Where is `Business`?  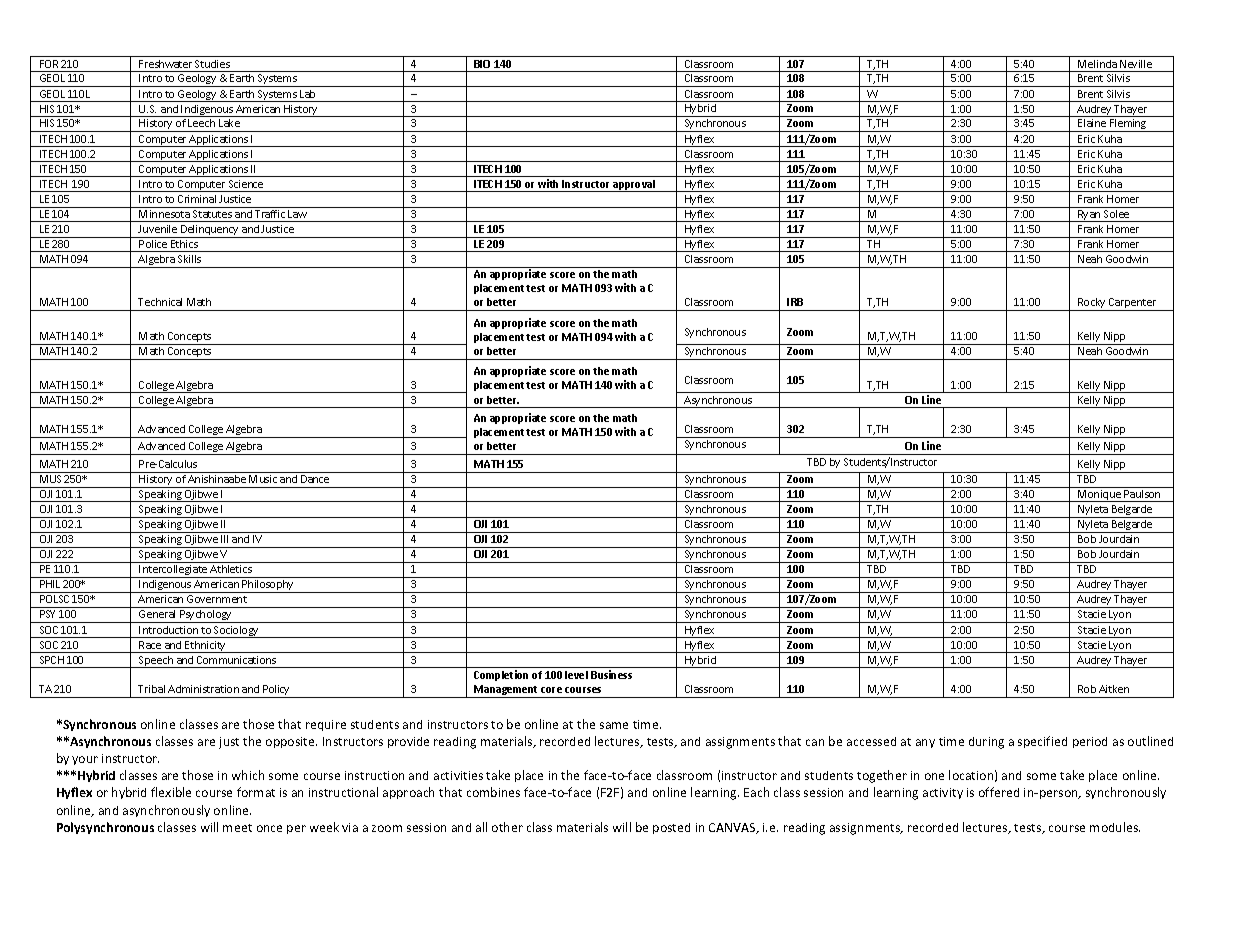 Business is located at coordinates (611, 674).
